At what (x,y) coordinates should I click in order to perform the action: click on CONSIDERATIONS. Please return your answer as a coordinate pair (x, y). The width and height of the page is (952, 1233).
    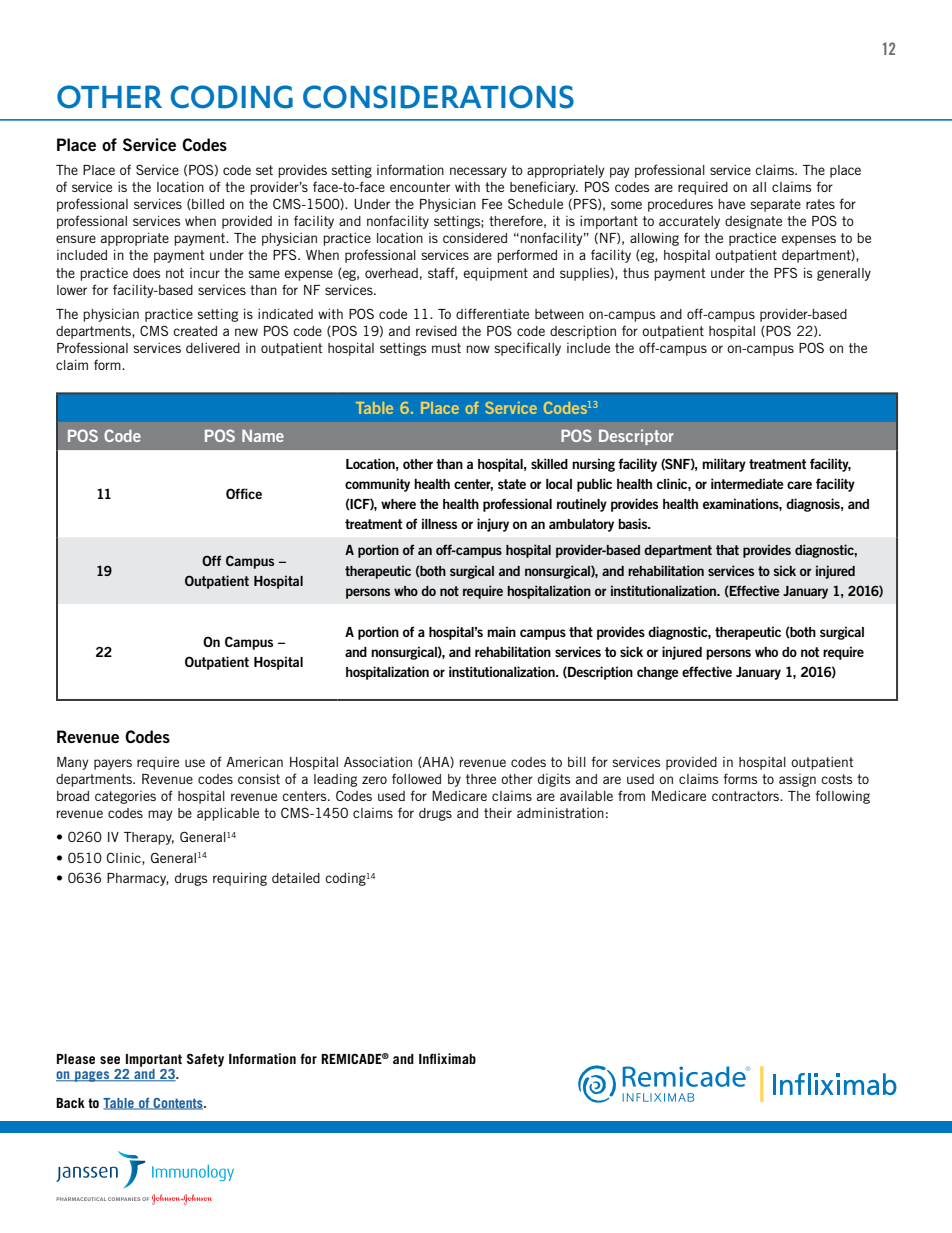
    Looking at the image, I should click on (438, 97).
